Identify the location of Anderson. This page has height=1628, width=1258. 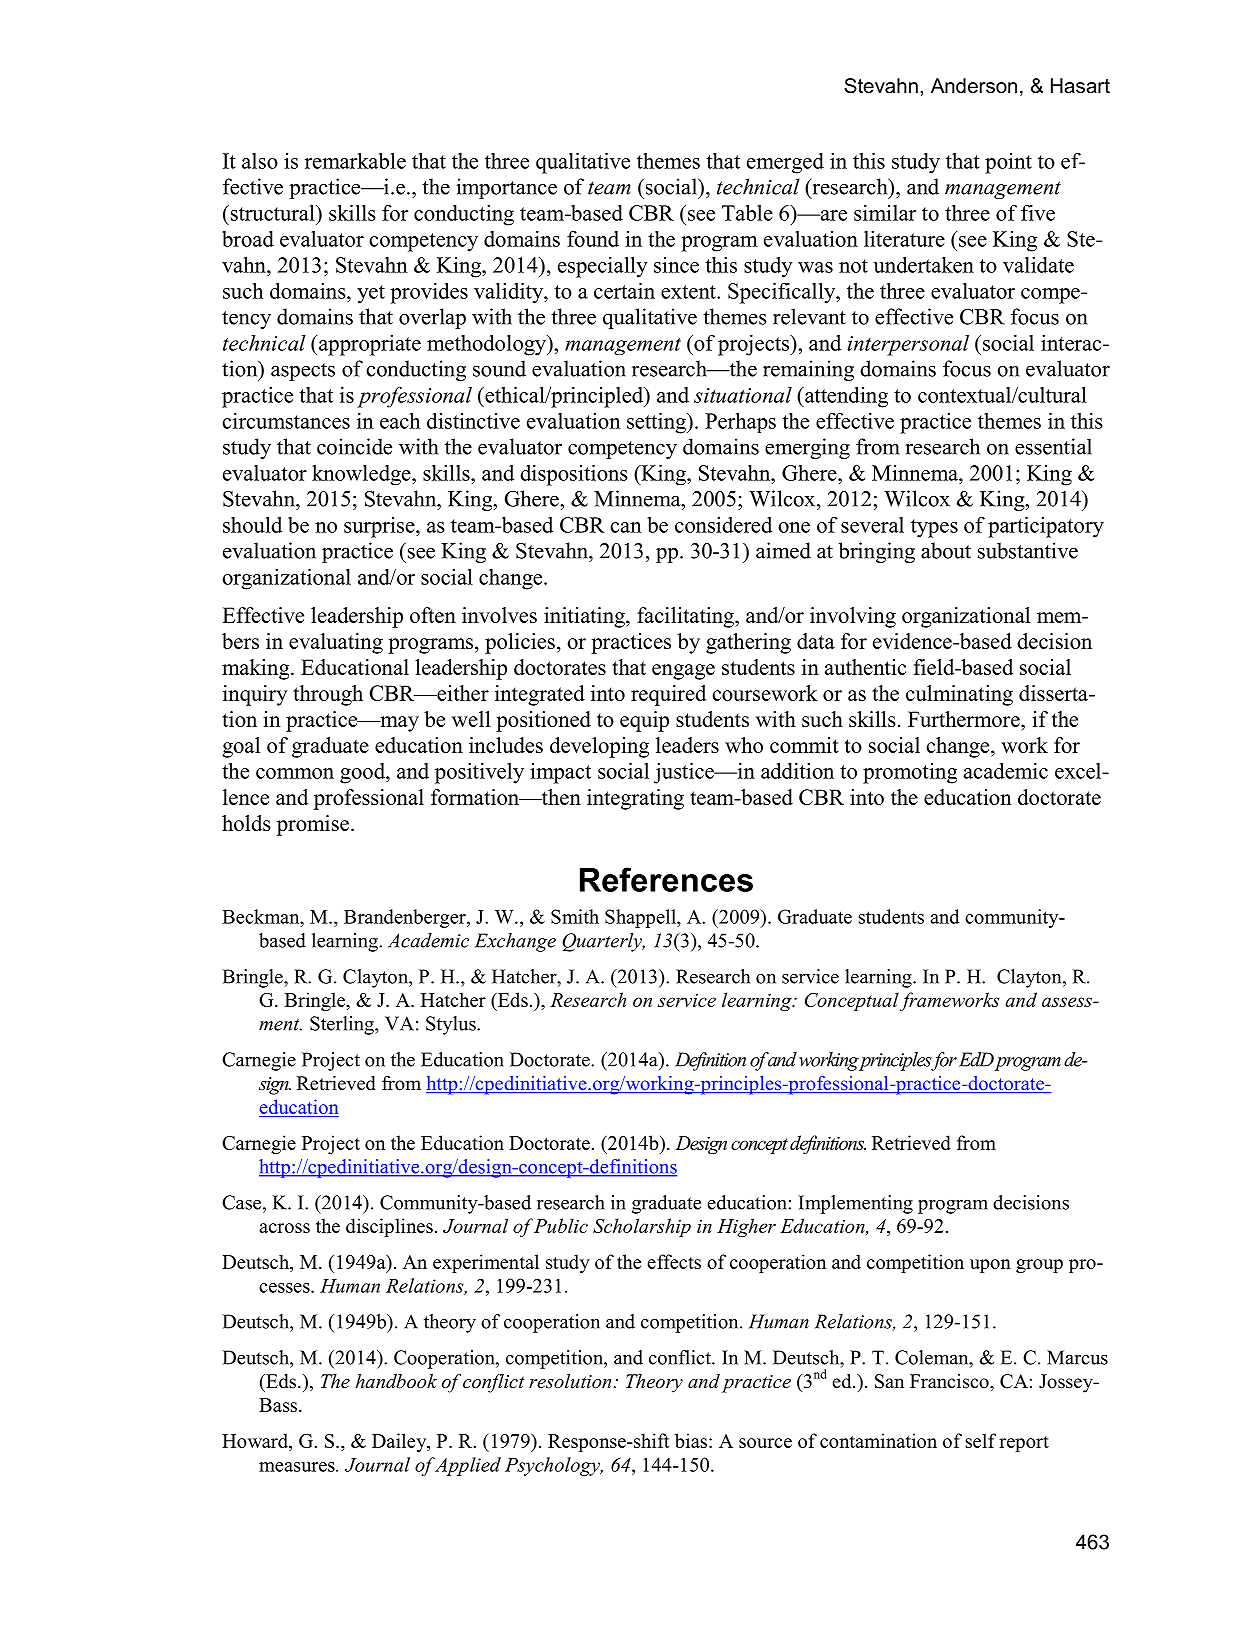
(974, 86).
